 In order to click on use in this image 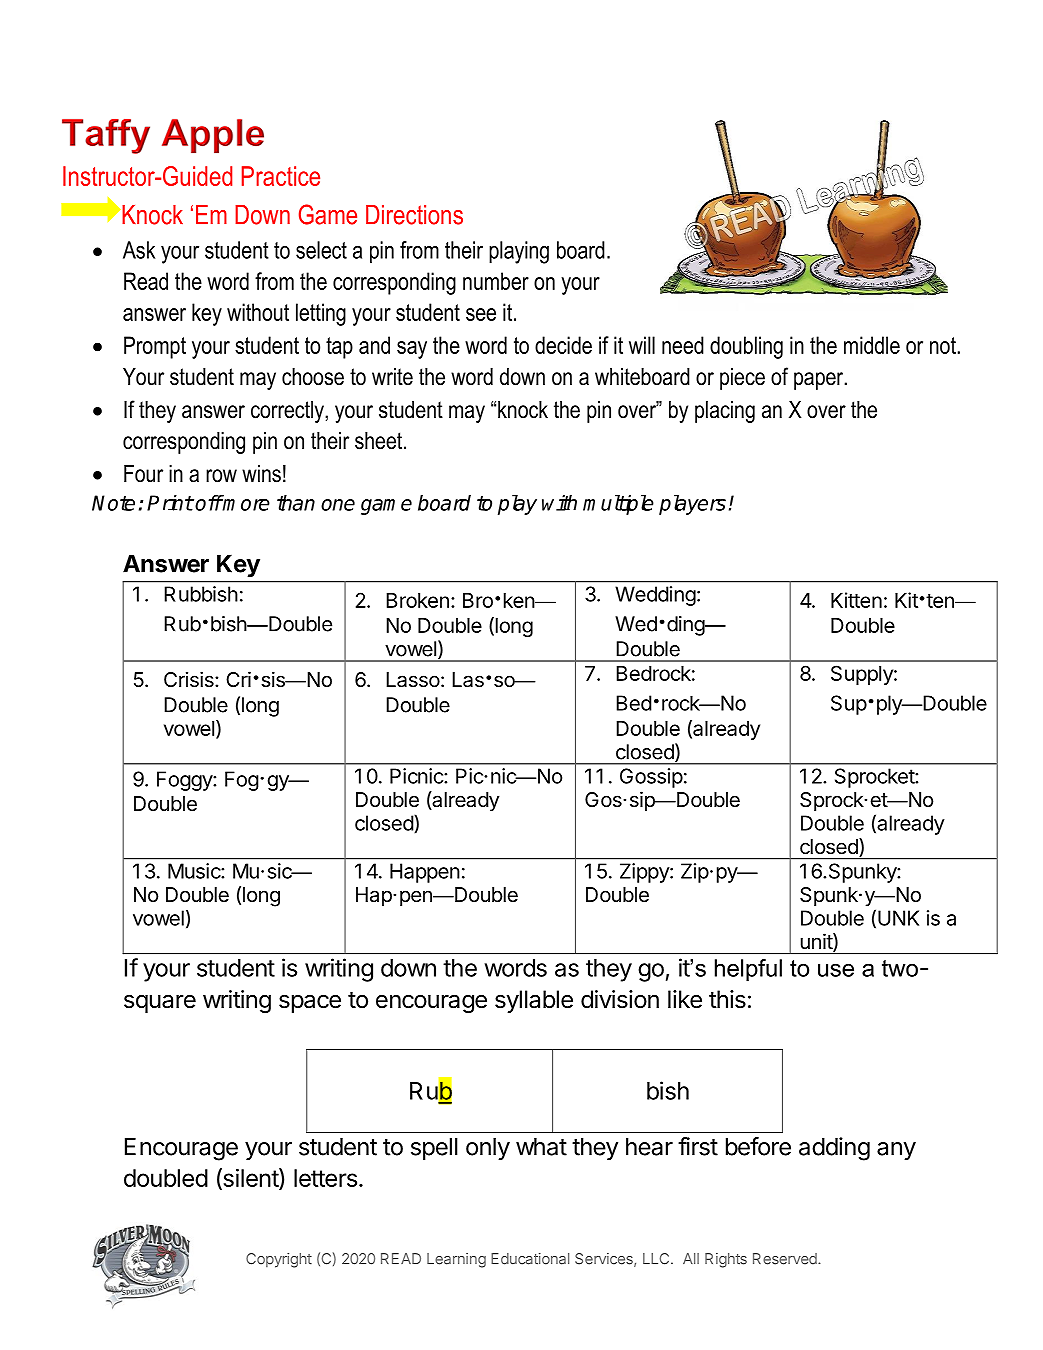, I will do `click(836, 970)`.
